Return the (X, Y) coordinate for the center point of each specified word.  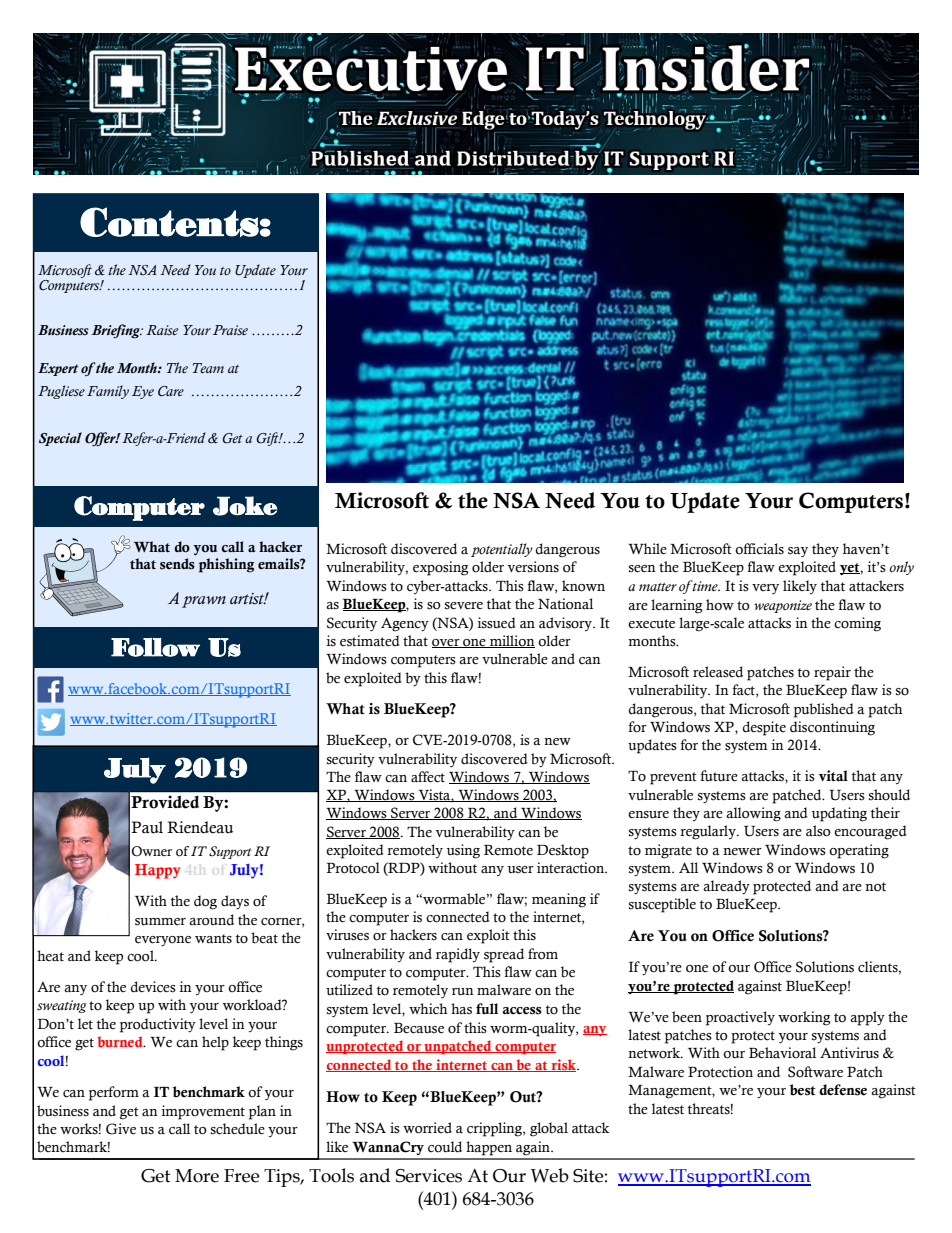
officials (759, 549)
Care (171, 391)
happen (489, 1148)
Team (208, 368)
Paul (147, 827)
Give (121, 1129)
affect (428, 777)
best (803, 1090)
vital (833, 776)
